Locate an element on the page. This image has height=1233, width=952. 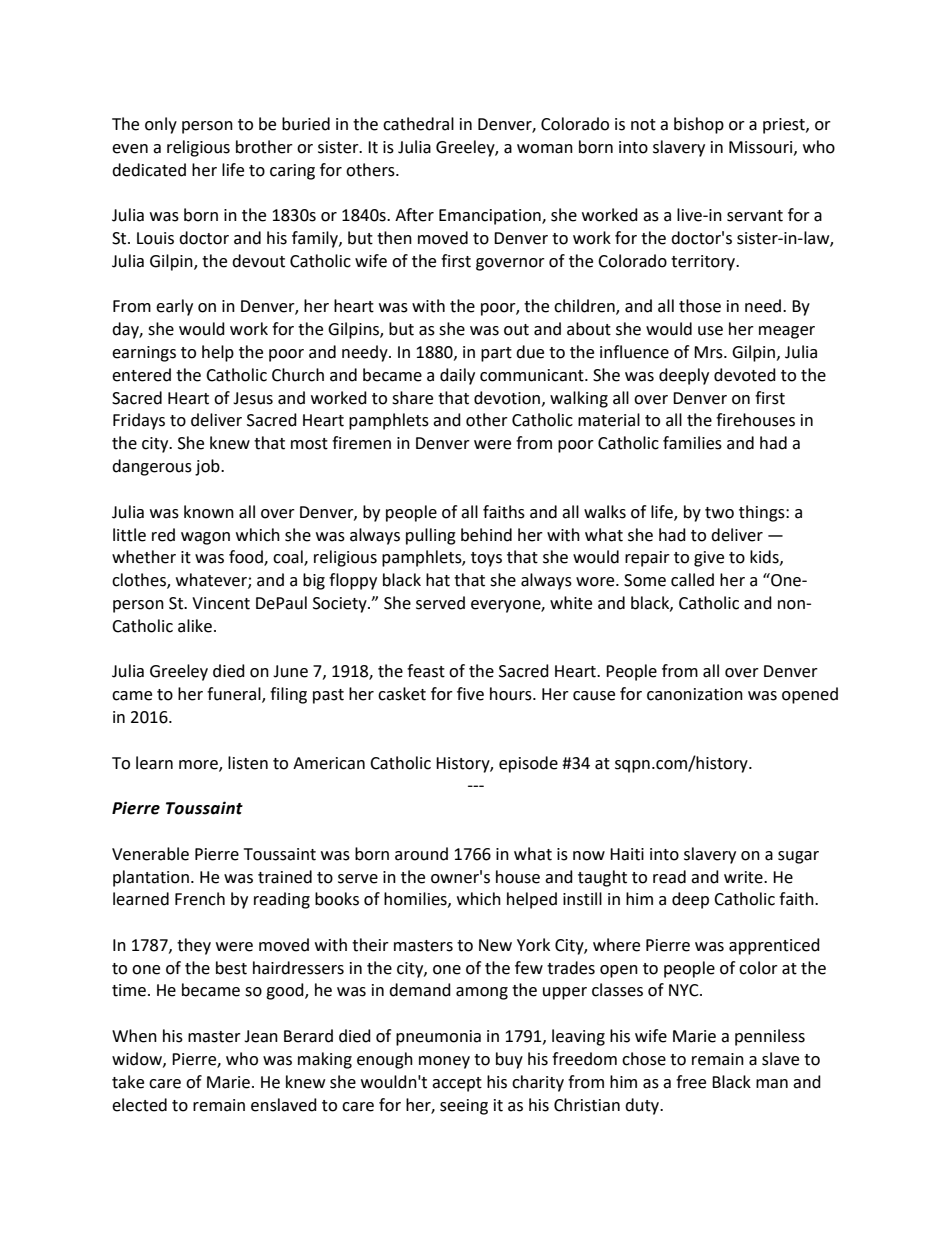
around is located at coordinates (421, 854).
